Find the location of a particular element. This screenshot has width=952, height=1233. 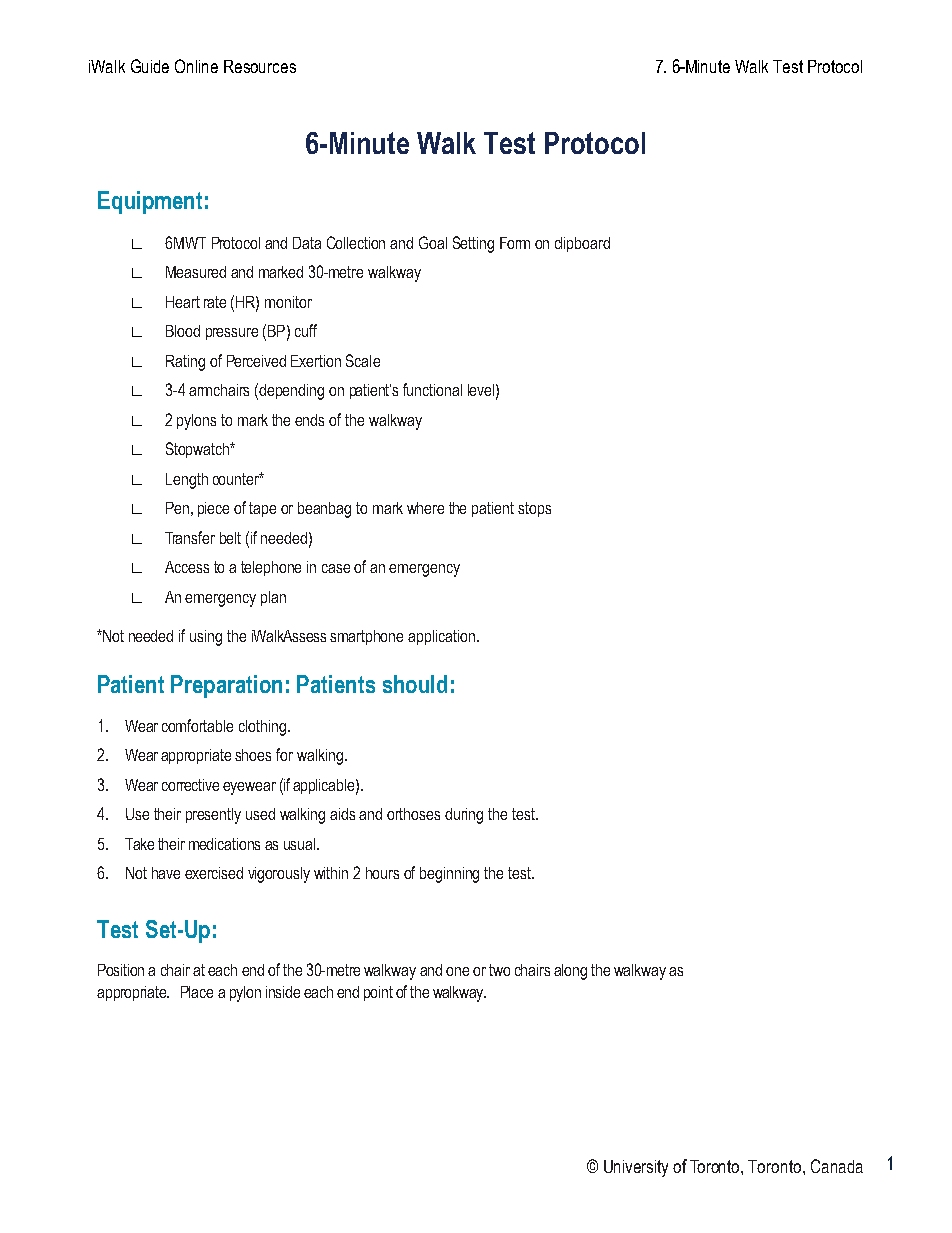

Form is located at coordinates (515, 243).
